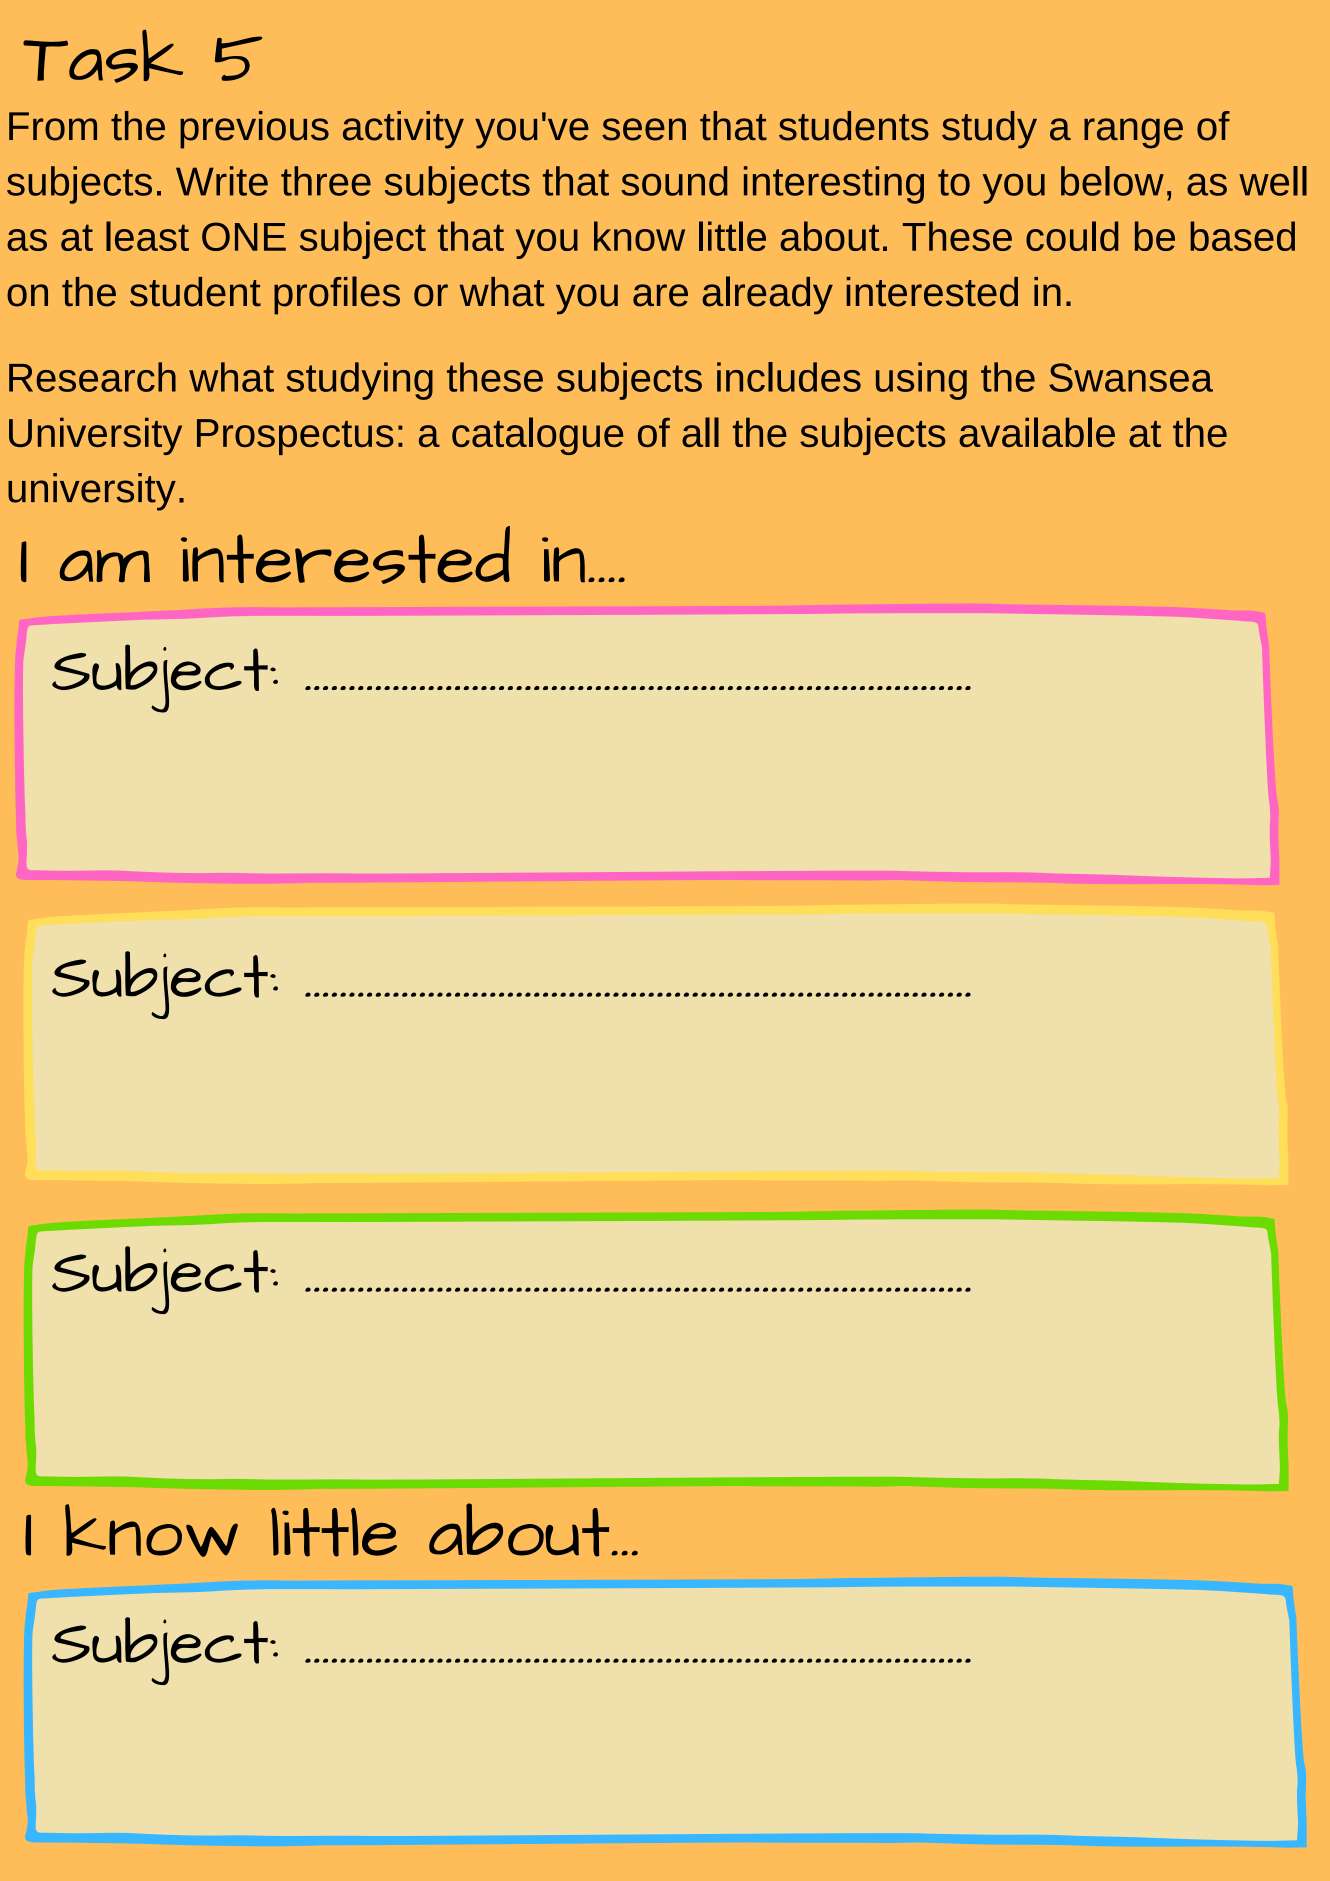 Image resolution: width=1330 pixels, height=1881 pixels. Describe the element at coordinates (295, 437) in the document. I see `Prospectus` at that location.
